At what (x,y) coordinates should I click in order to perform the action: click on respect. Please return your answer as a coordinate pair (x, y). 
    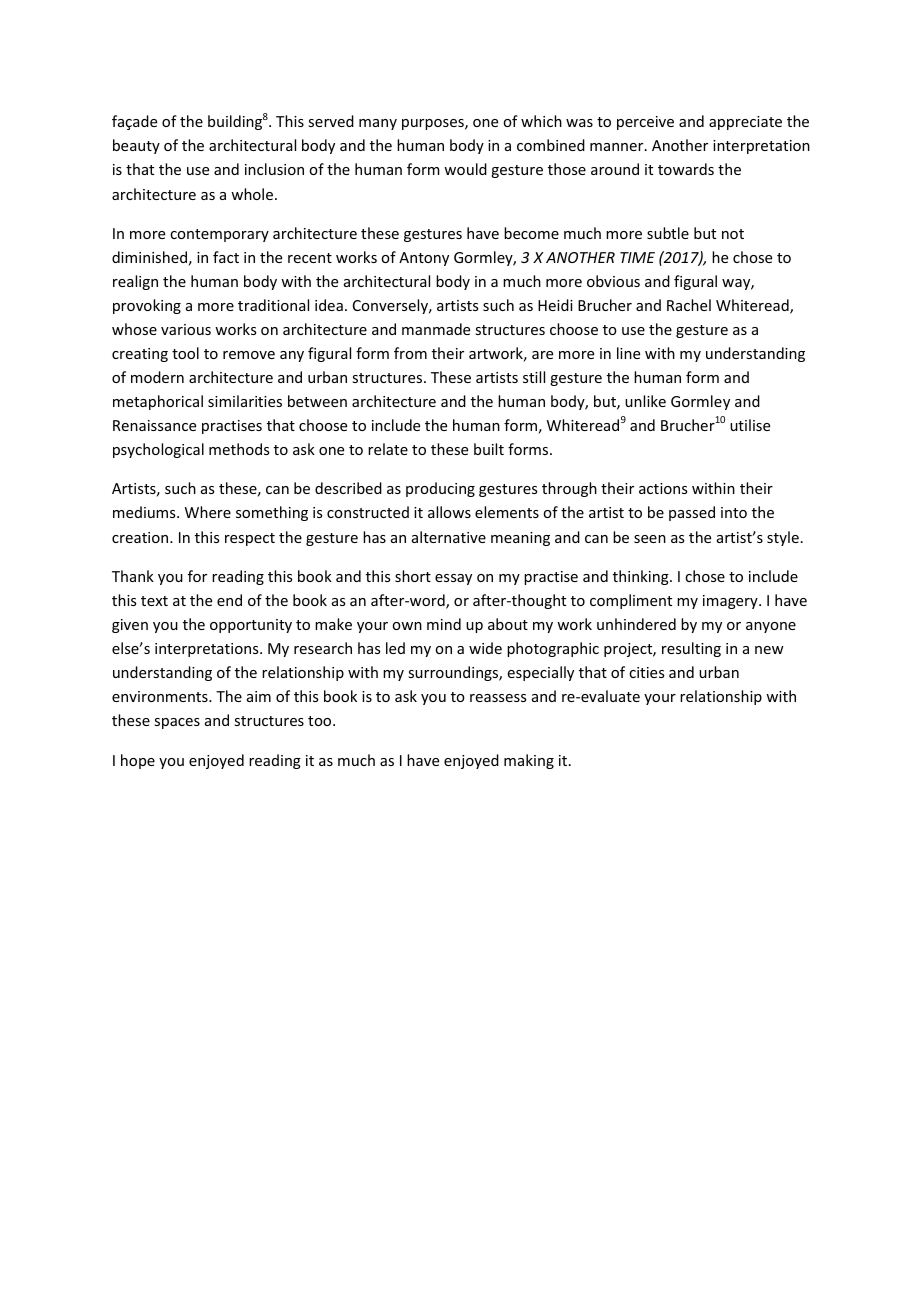
    Looking at the image, I should click on (250, 539).
